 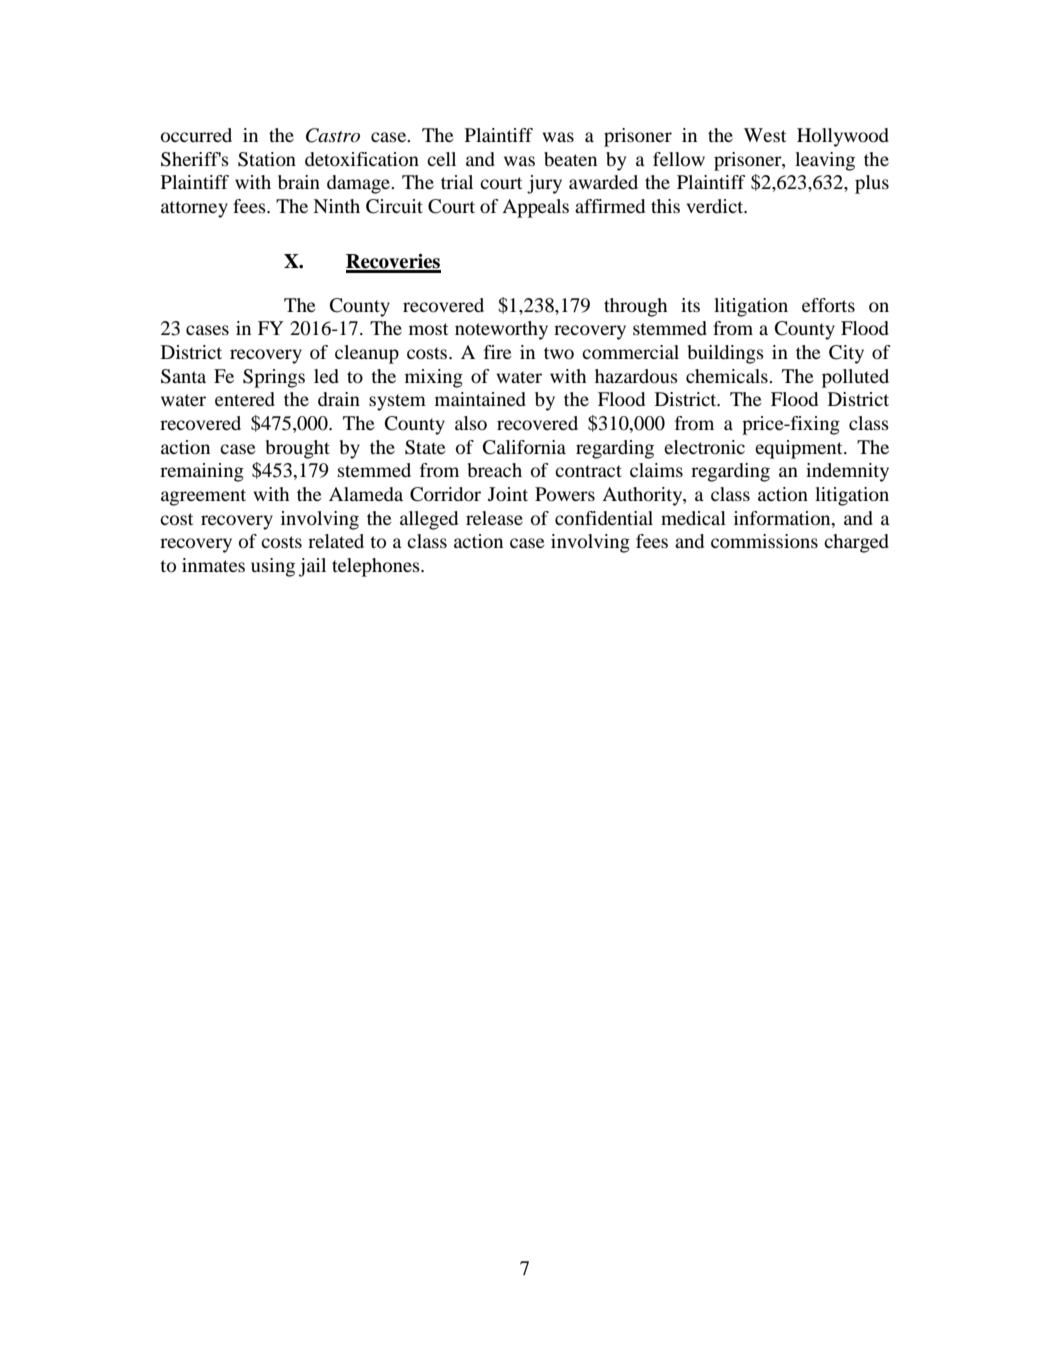 I want to click on Springs, so click(x=274, y=378).
